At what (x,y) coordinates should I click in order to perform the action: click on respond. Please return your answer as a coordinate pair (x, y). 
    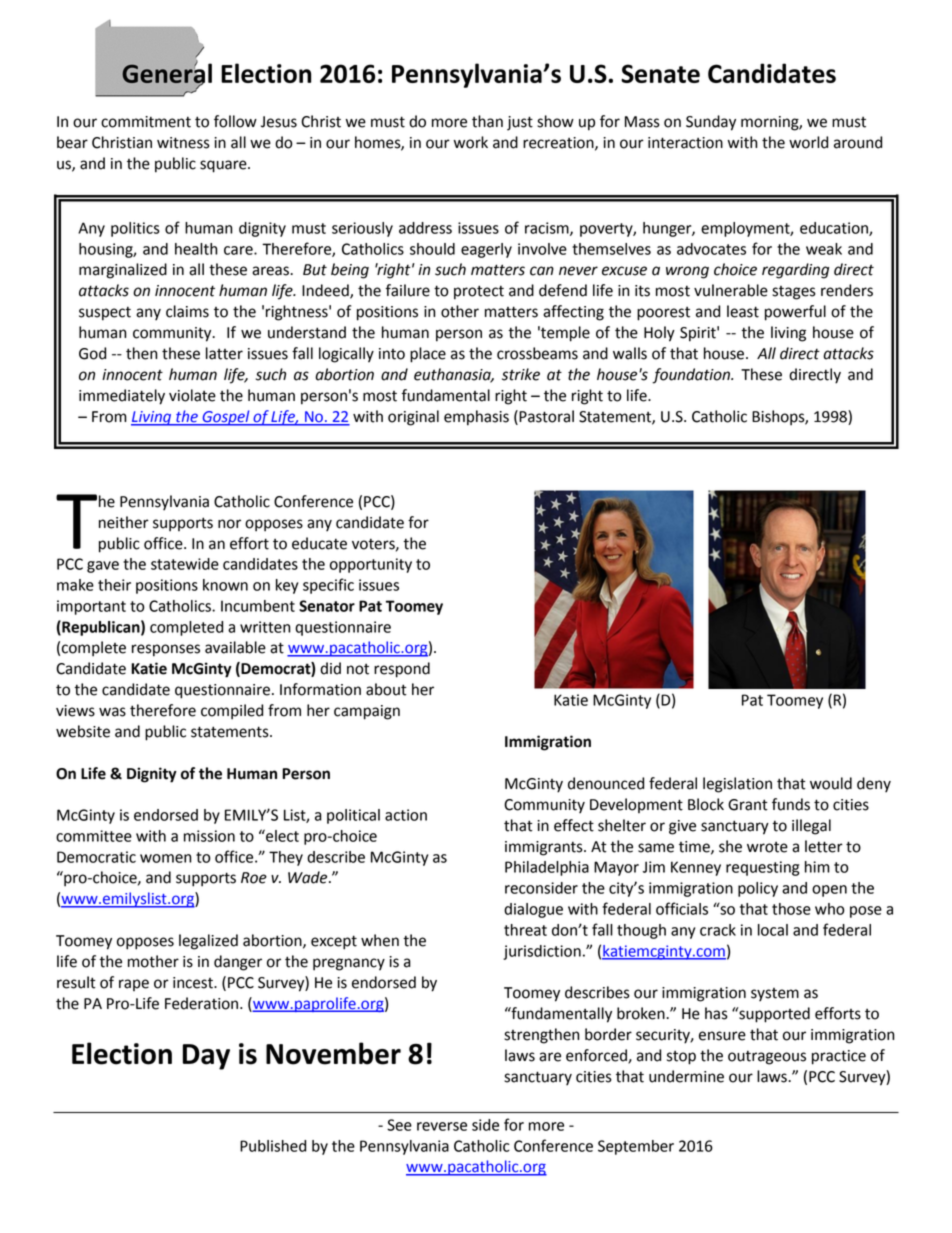
    Looking at the image, I should click on (402, 670).
